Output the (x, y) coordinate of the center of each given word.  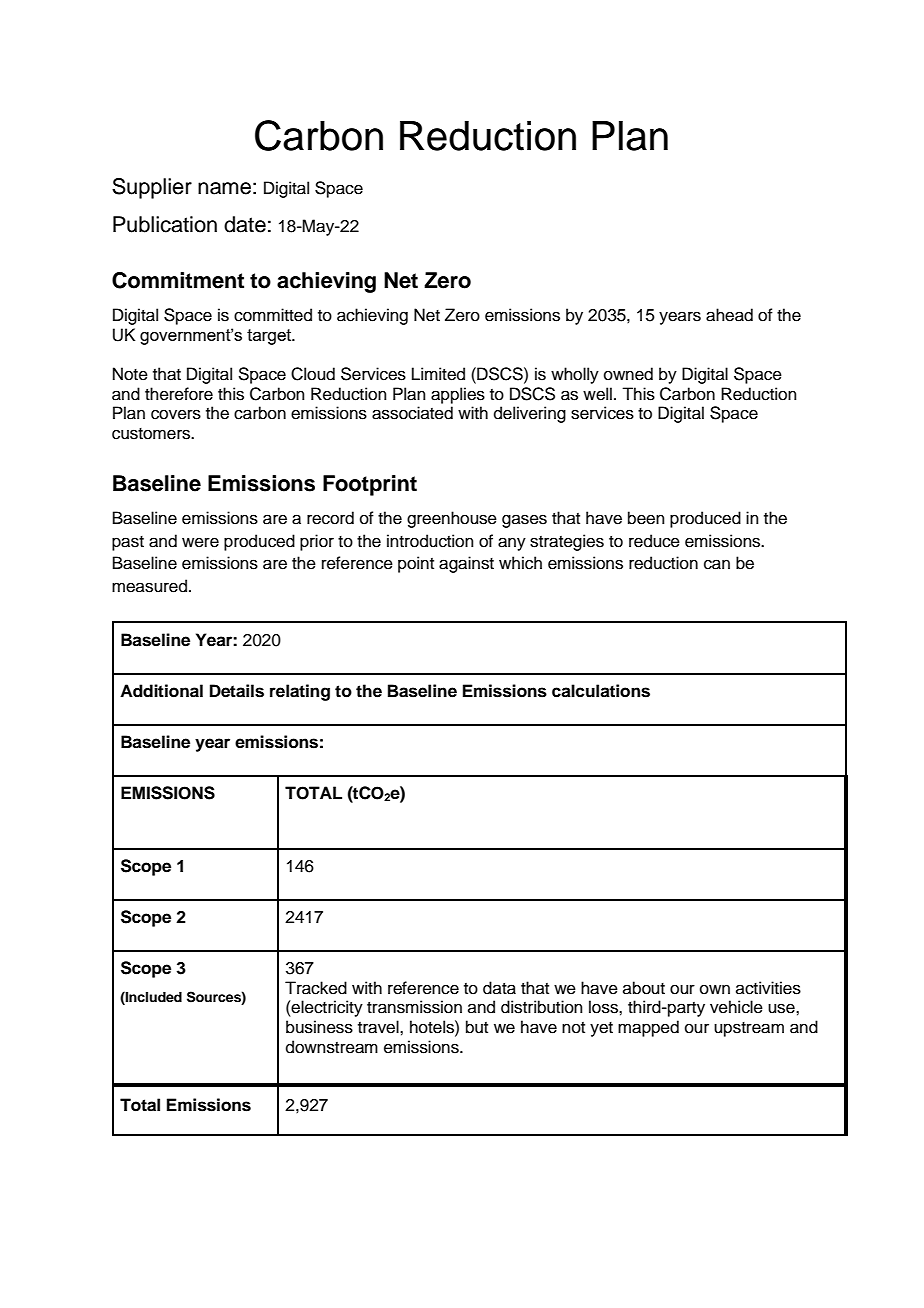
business (319, 1027)
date (245, 224)
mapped (648, 1028)
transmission (414, 1007)
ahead (729, 315)
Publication (165, 224)
